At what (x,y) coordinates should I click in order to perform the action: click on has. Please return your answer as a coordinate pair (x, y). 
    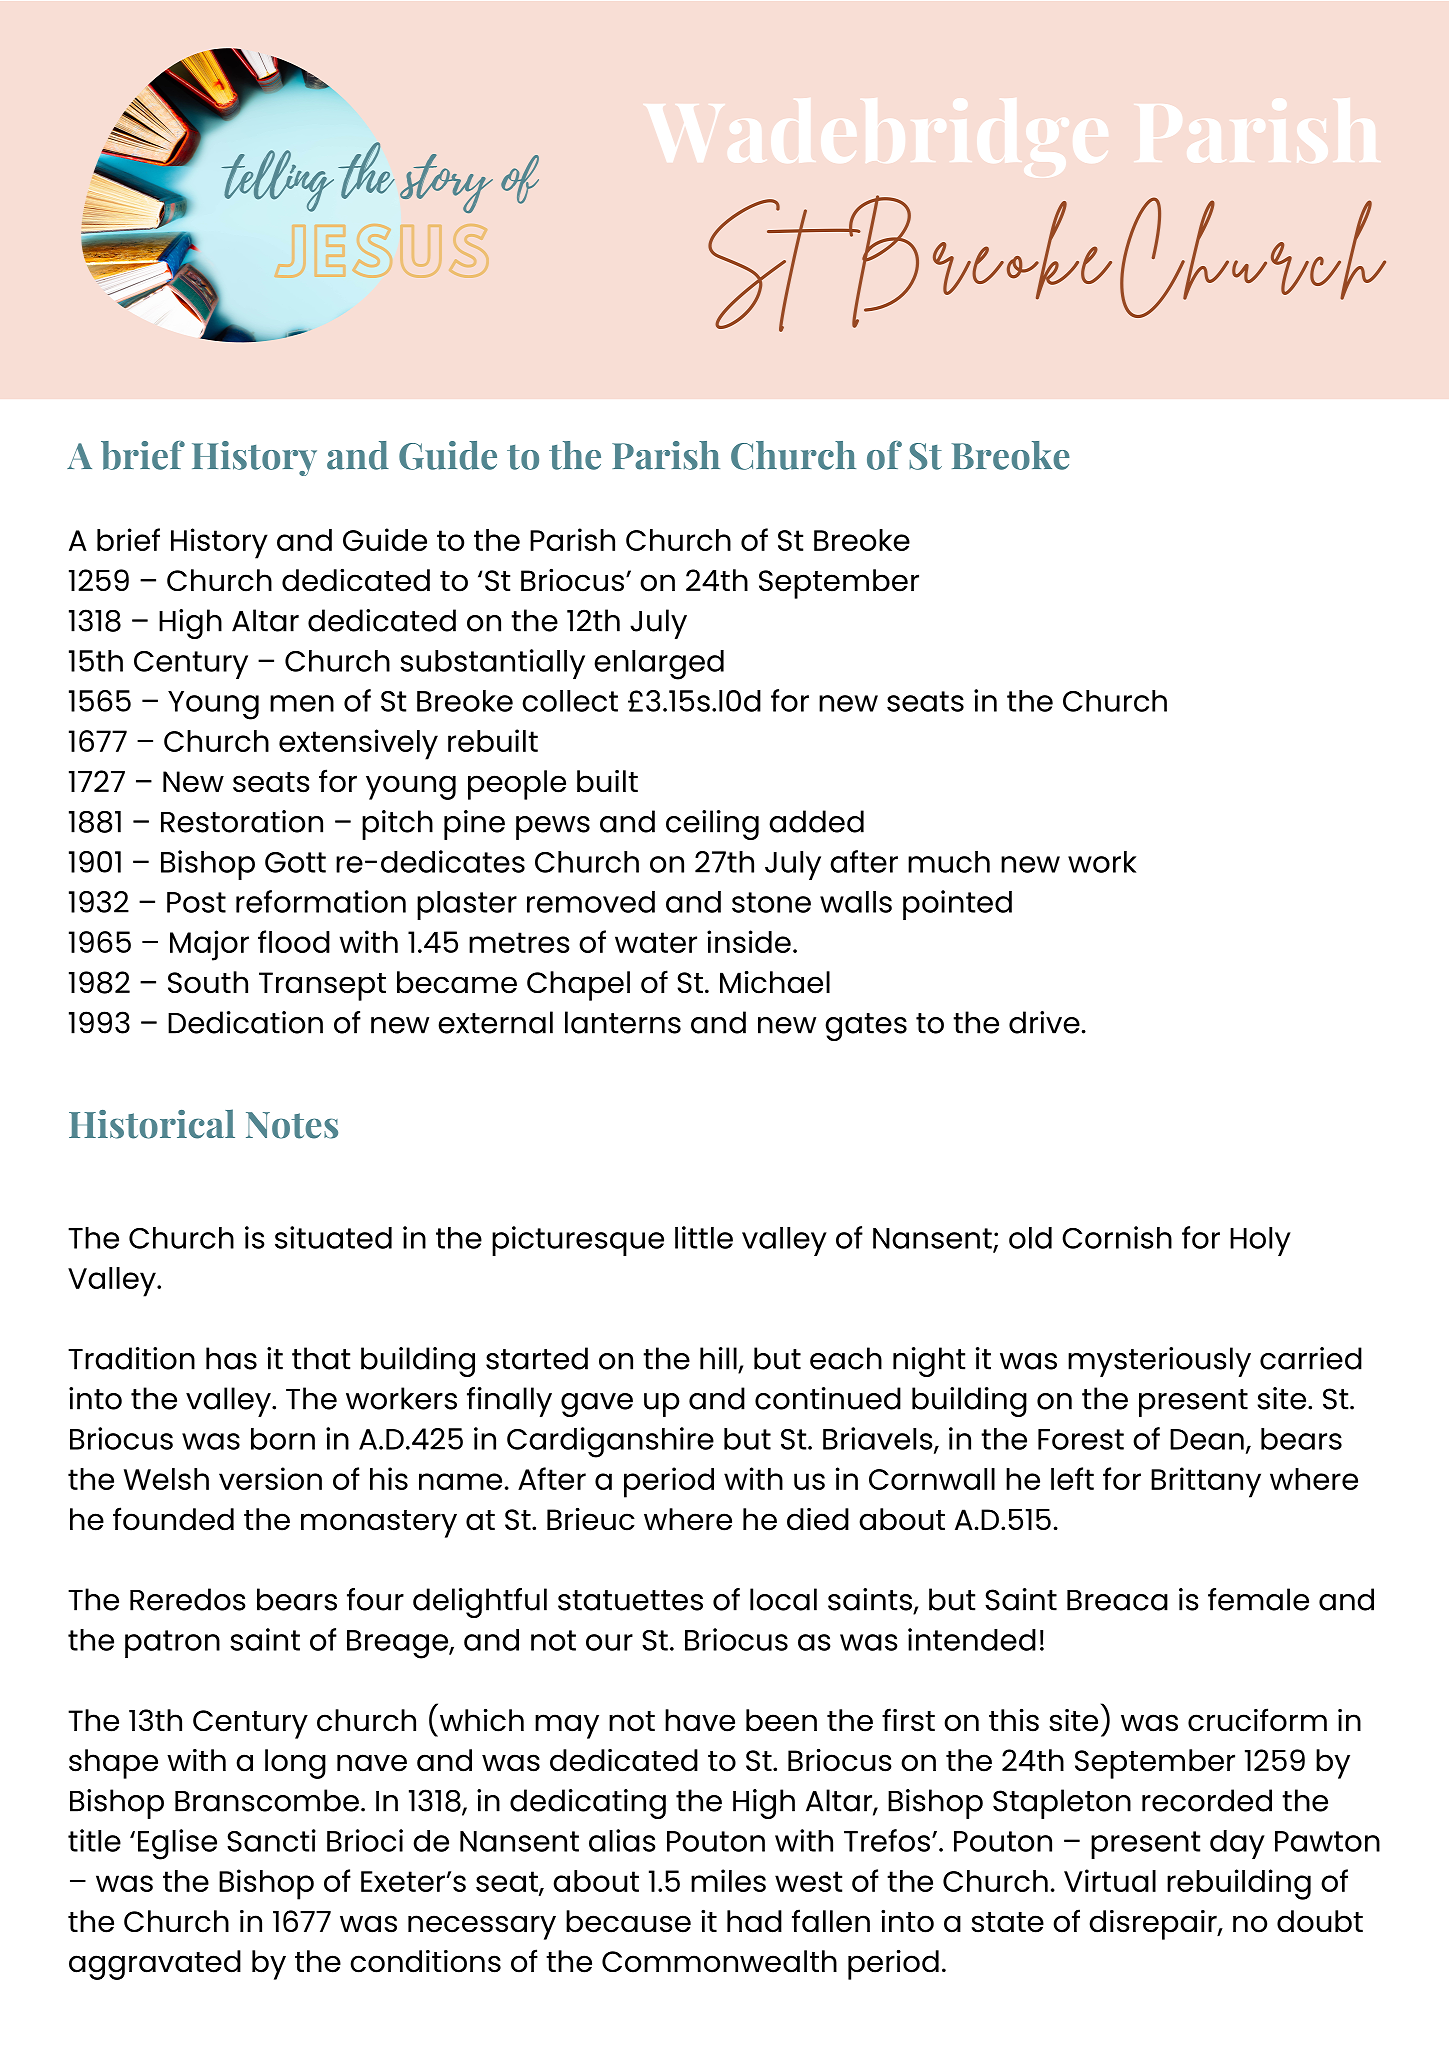
    Looking at the image, I should click on (231, 1358).
